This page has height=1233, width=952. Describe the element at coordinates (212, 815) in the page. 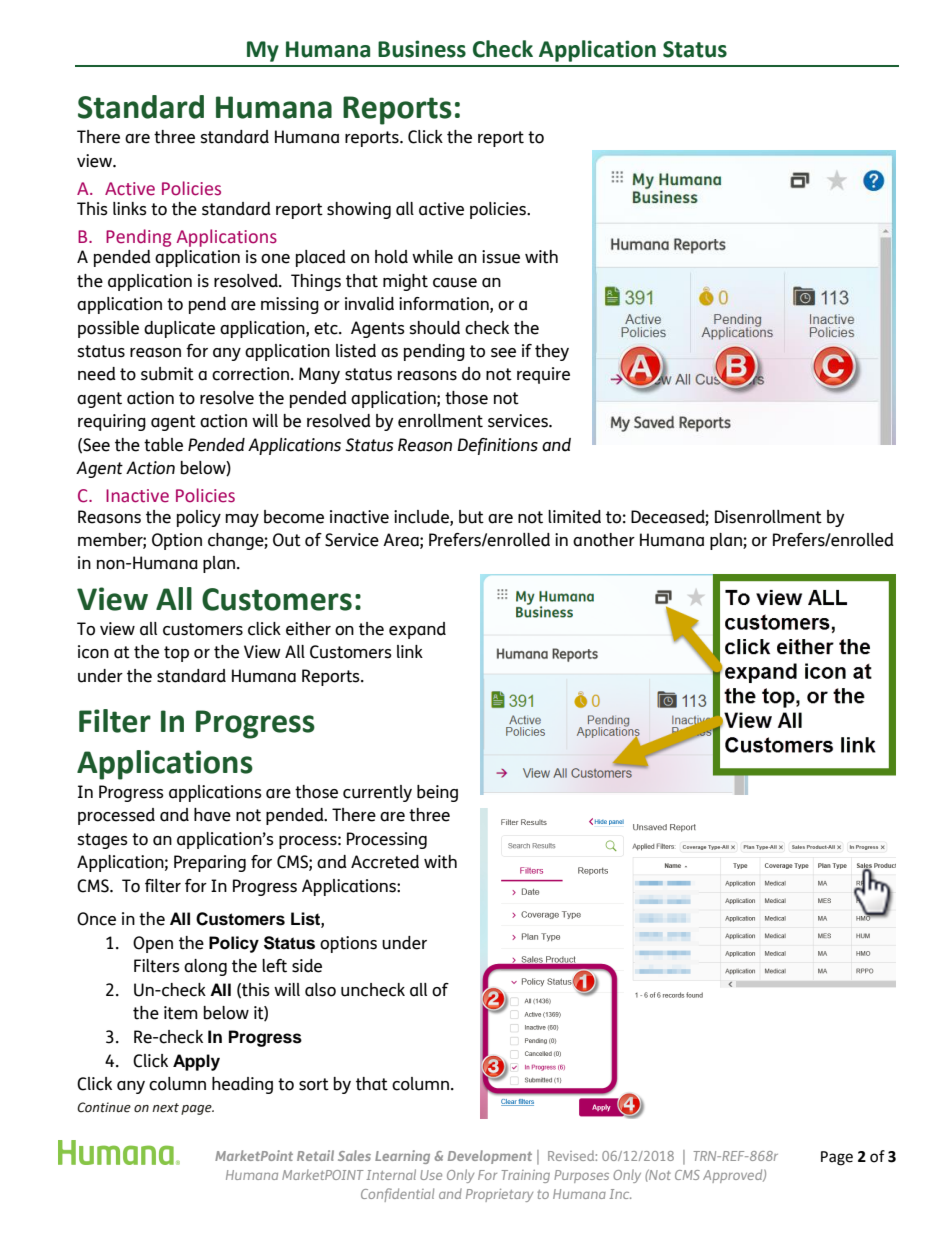

I see `have` at that location.
